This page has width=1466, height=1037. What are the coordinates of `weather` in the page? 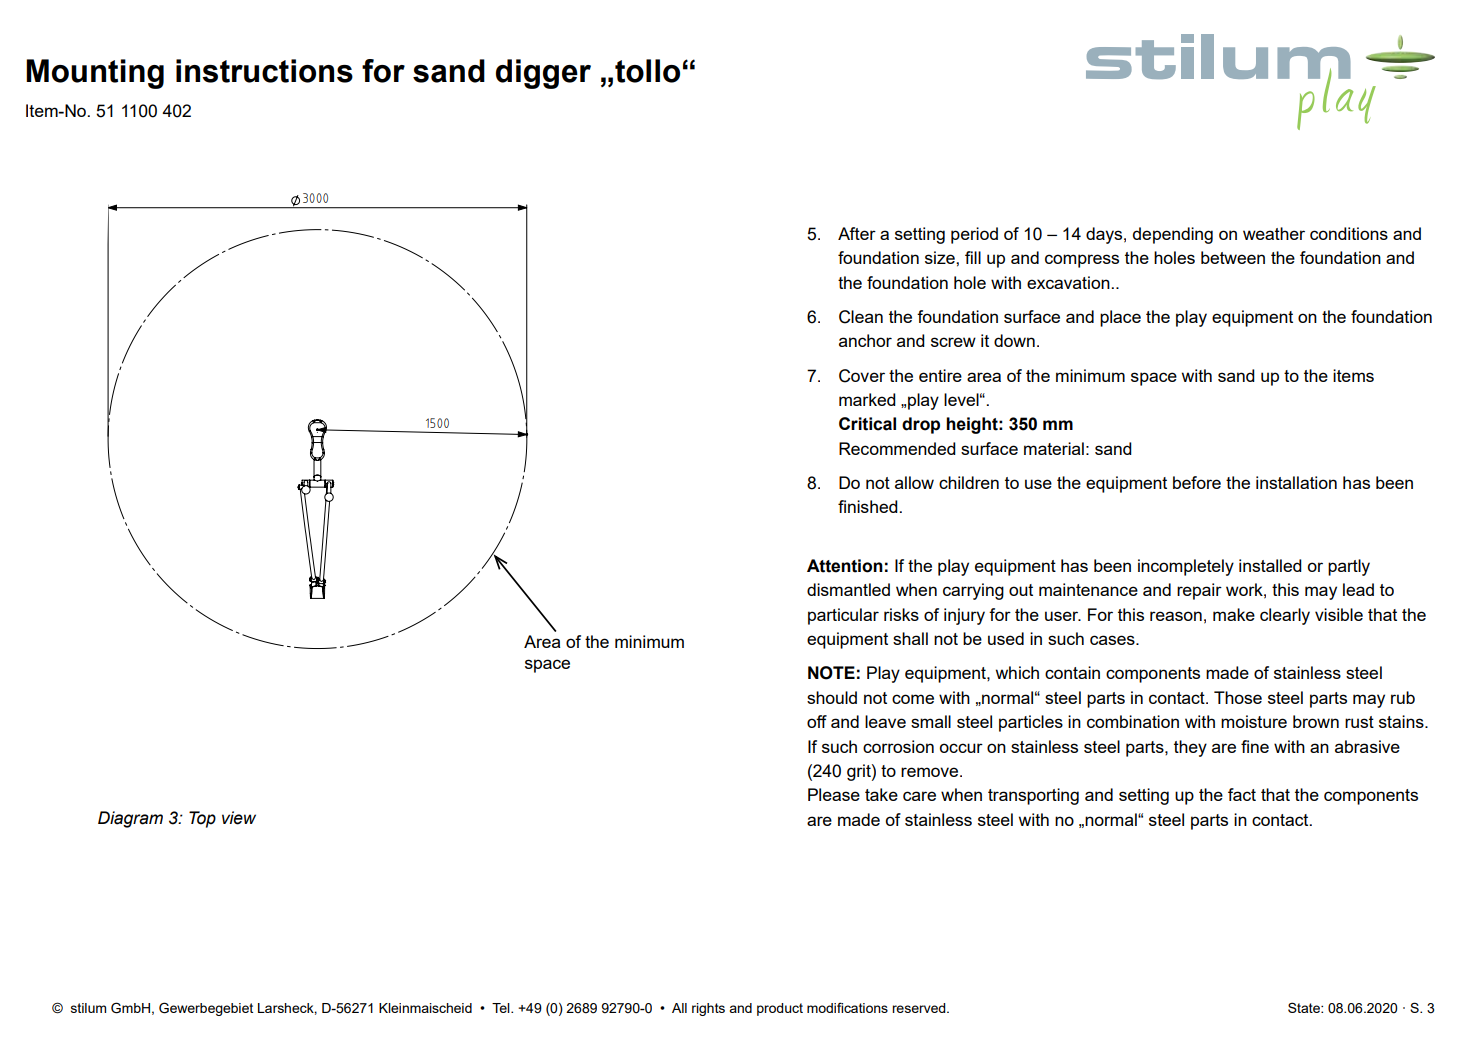 It's located at (1274, 233).
